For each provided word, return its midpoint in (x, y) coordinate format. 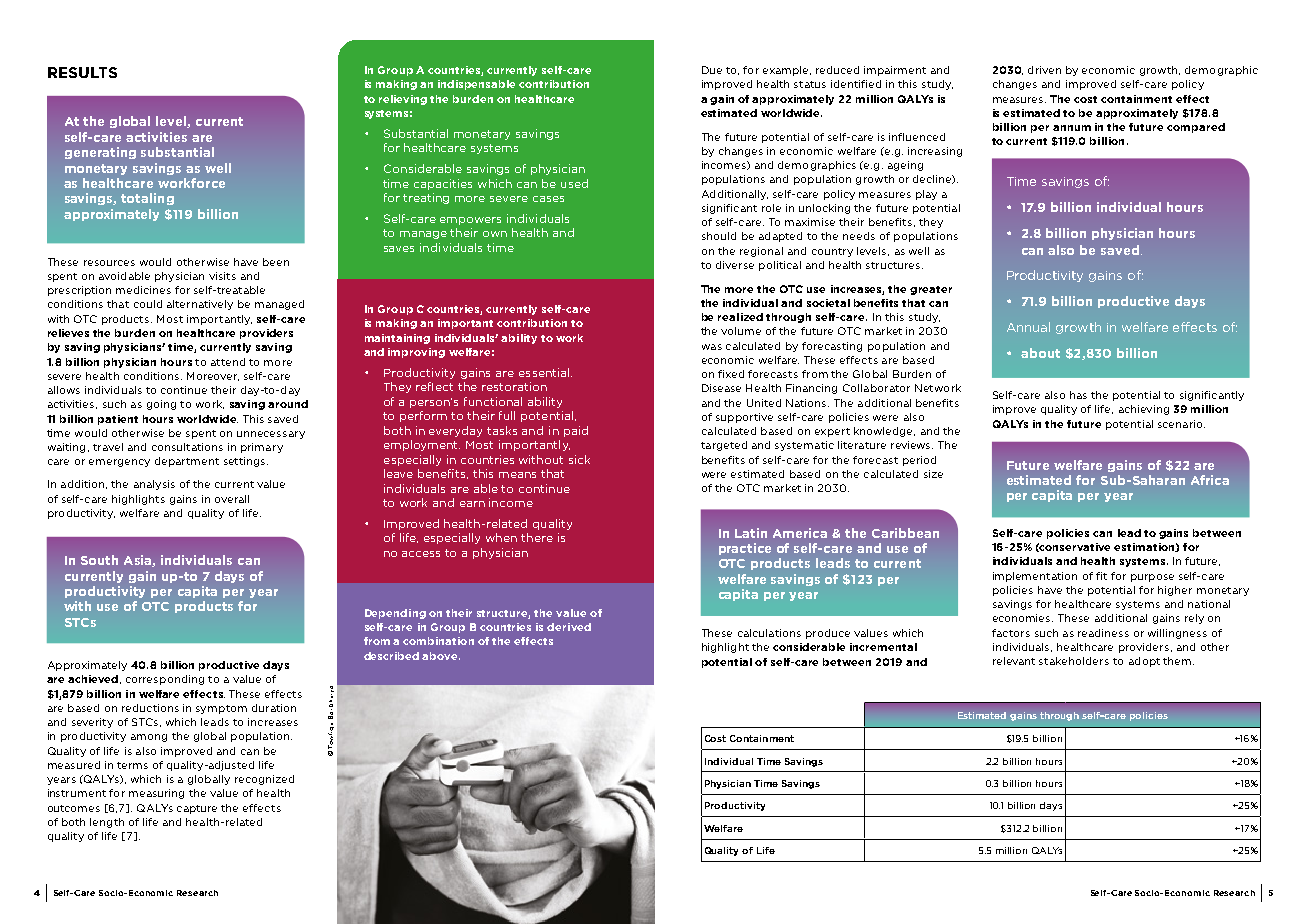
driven (1044, 70)
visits (222, 276)
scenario (1181, 424)
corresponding (165, 680)
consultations (187, 447)
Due (712, 70)
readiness (1103, 633)
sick (579, 459)
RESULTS (82, 72)
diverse (735, 265)
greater (931, 290)
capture (197, 809)
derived (569, 627)
